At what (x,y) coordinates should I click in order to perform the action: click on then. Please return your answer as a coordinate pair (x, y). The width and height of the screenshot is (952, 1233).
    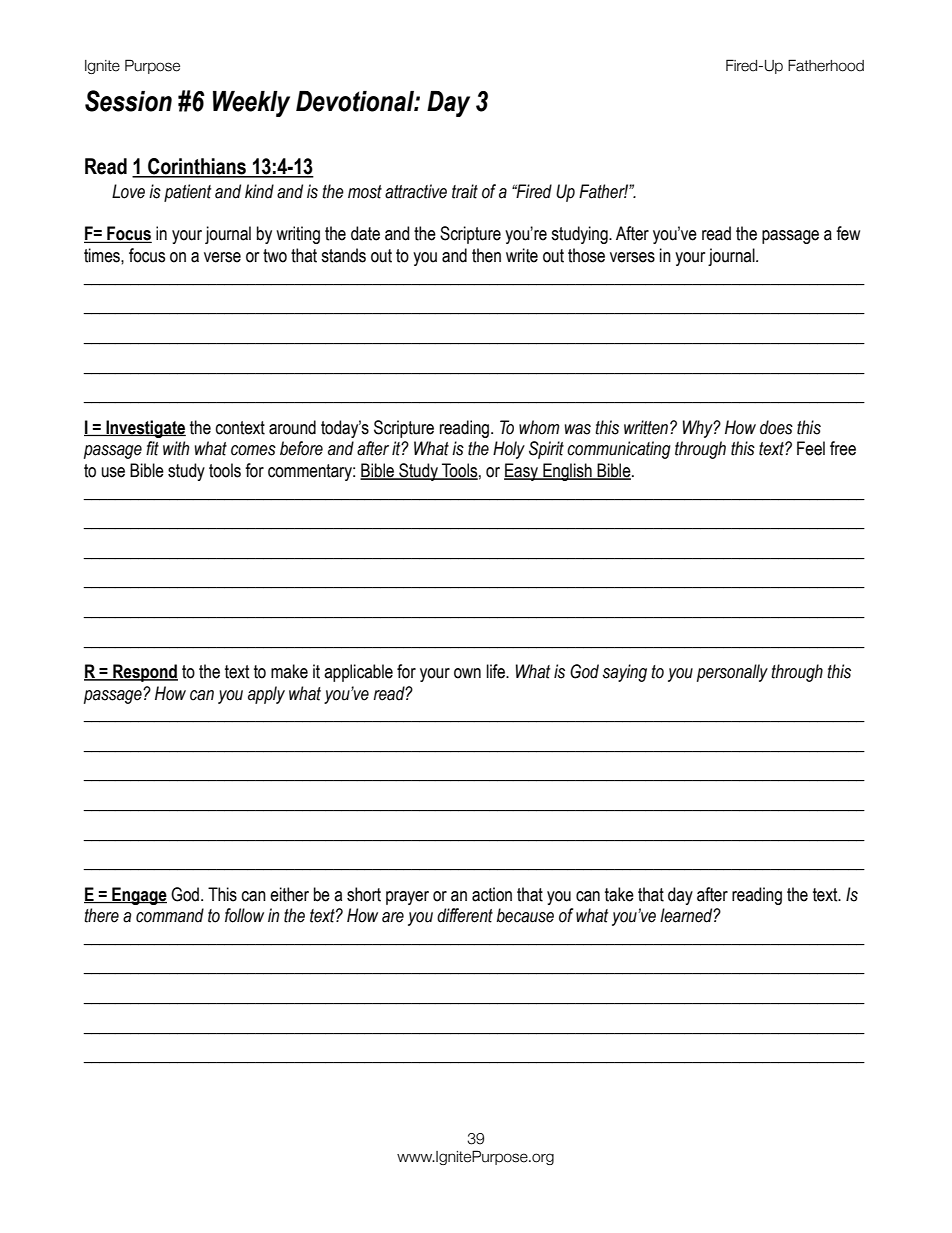
    Looking at the image, I should click on (486, 255).
